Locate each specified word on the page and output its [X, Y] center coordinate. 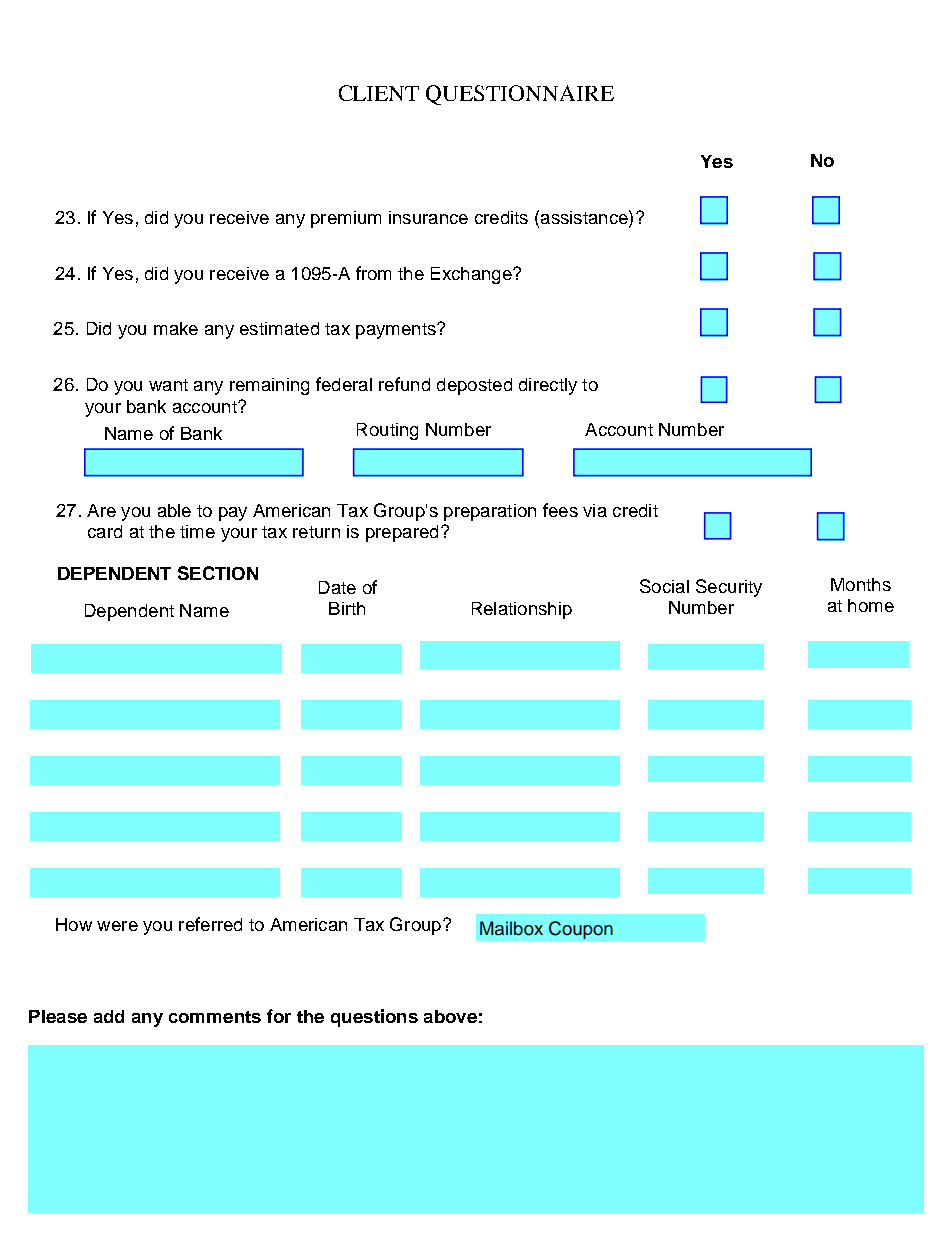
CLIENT [379, 93]
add [109, 1016]
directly [548, 386]
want [168, 385]
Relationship [522, 610]
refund [404, 384]
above [450, 1016]
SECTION [218, 573]
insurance [428, 217]
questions [374, 1018]
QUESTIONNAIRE [520, 95]
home [871, 605]
